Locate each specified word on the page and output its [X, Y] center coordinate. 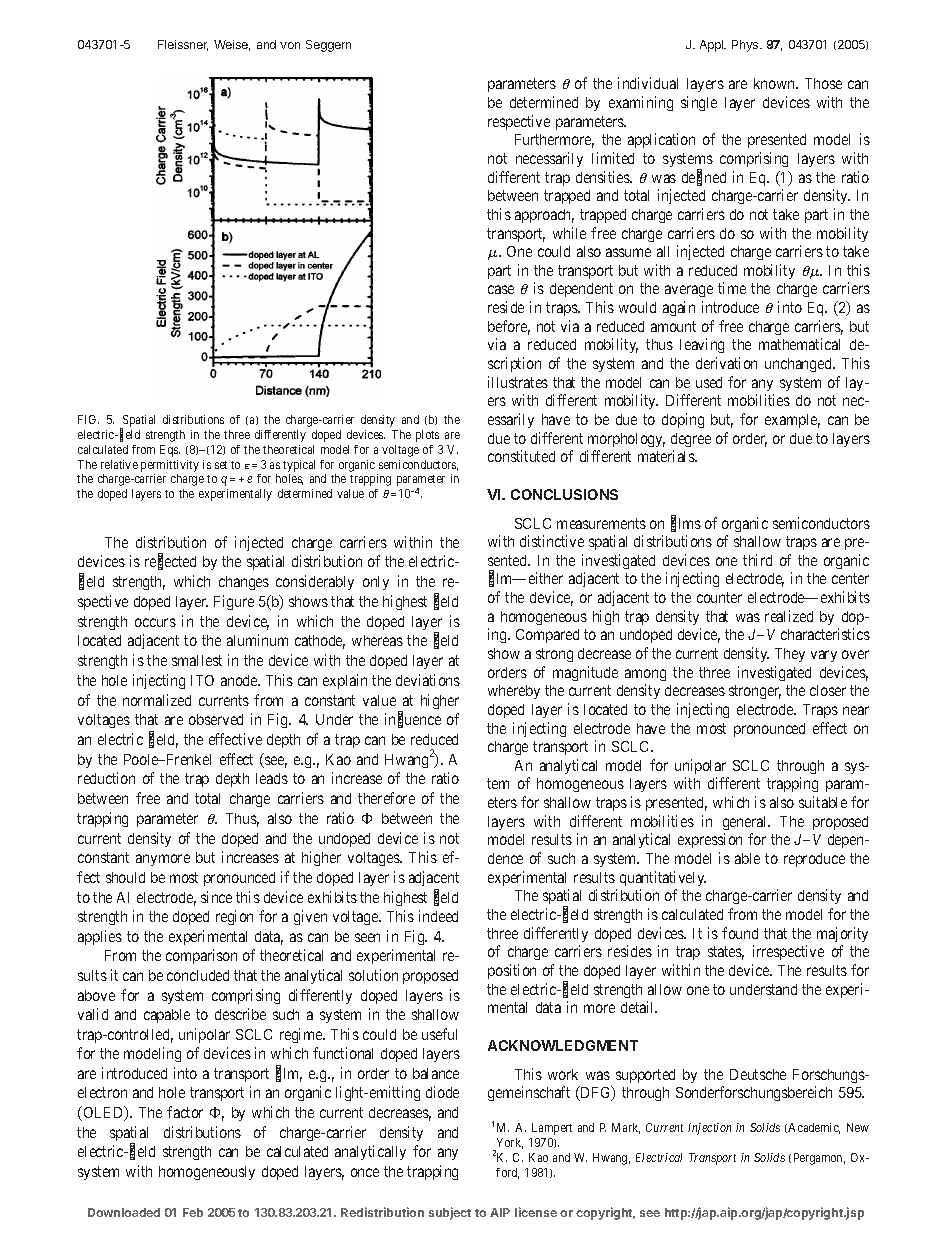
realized [789, 616]
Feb [193, 1212]
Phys [746, 46]
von [290, 45]
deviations [428, 680]
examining [641, 103]
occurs [155, 622]
